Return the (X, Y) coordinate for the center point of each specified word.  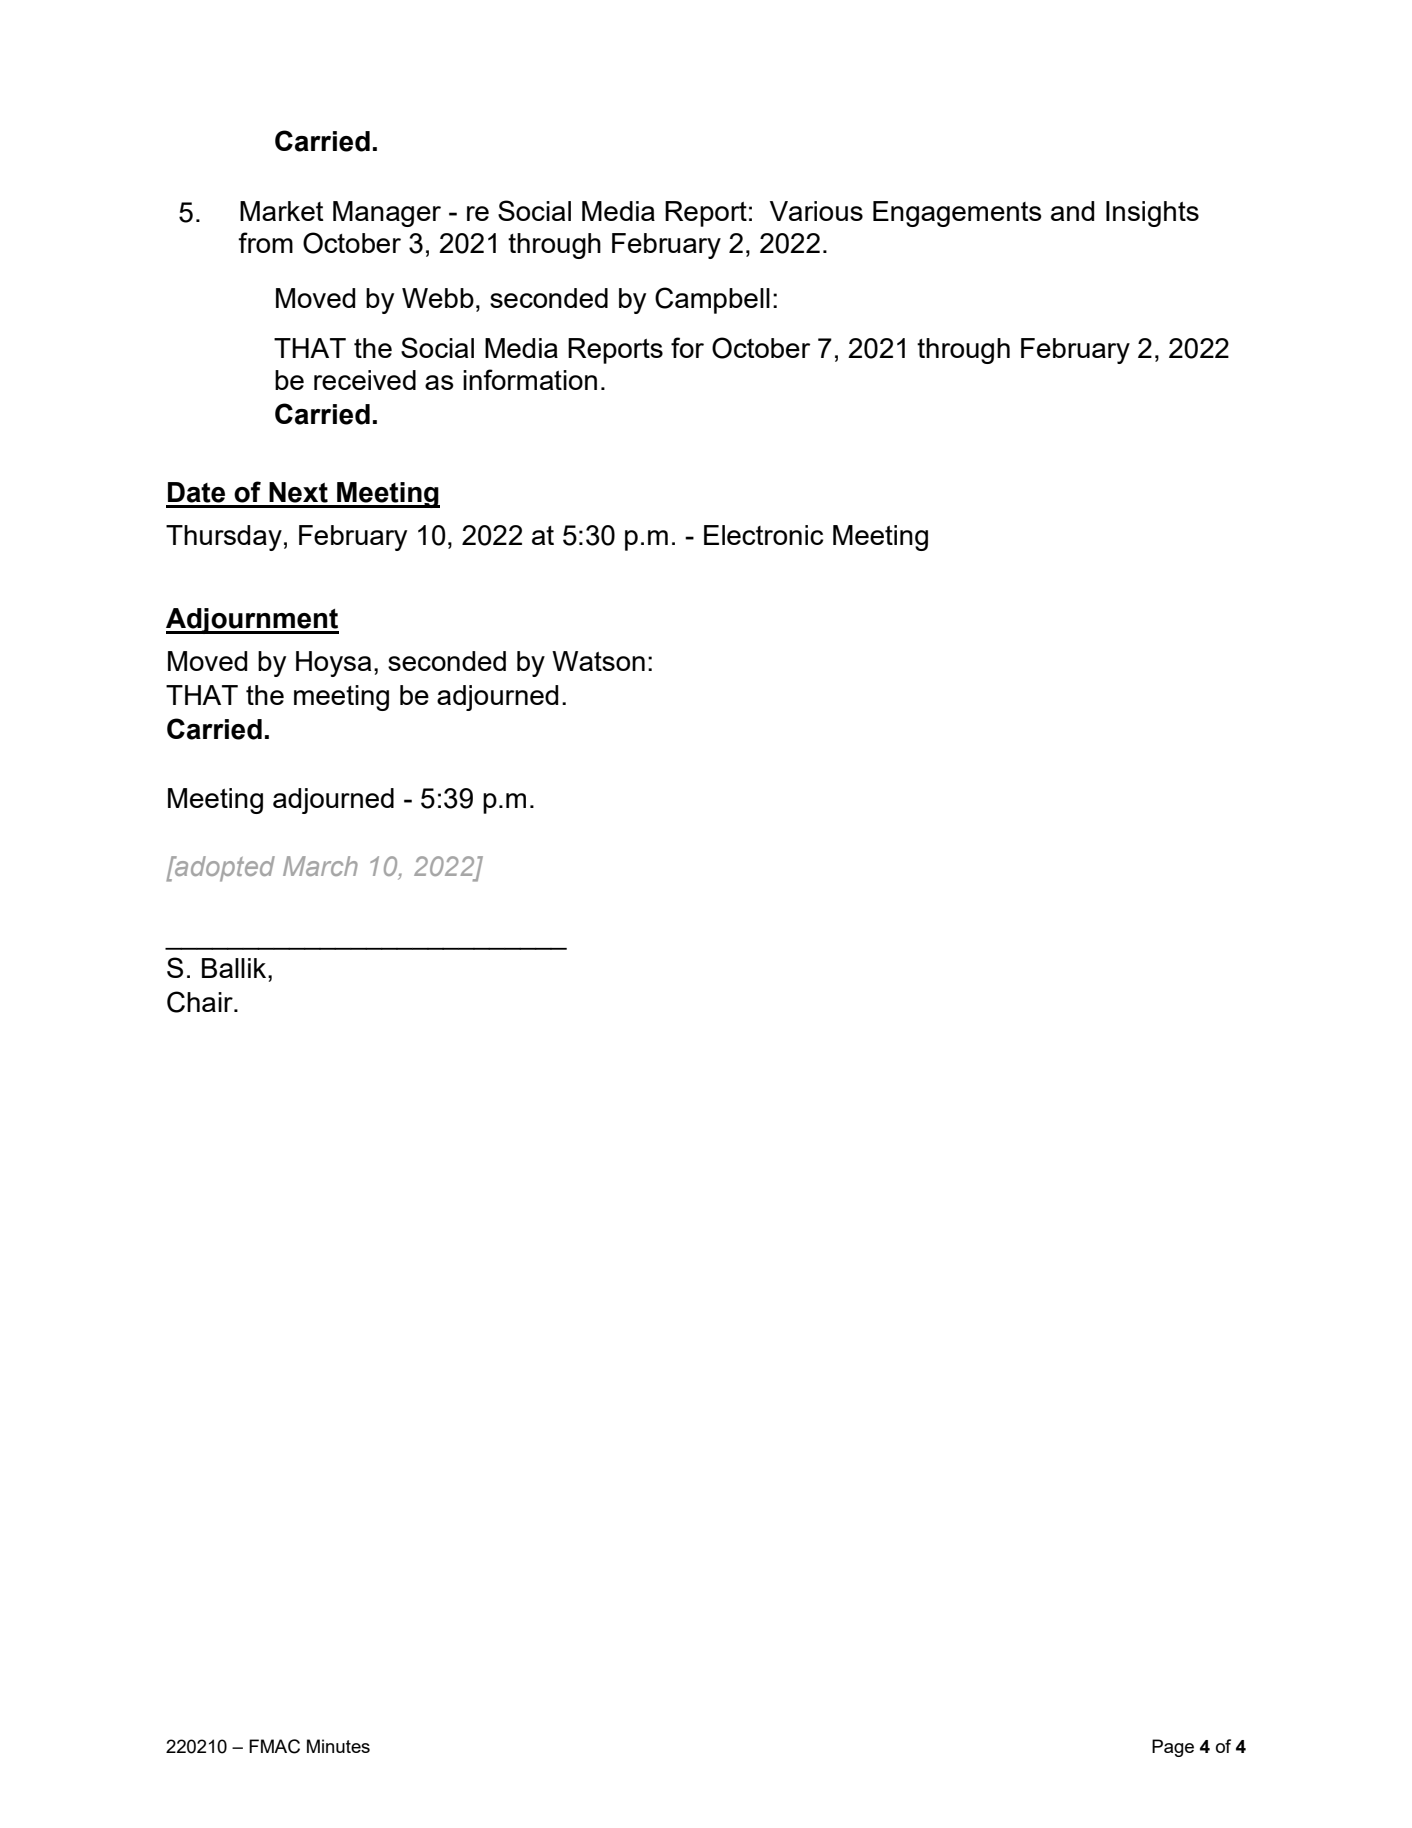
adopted (224, 869)
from (265, 242)
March (320, 866)
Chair (201, 1002)
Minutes (338, 1746)
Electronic (763, 535)
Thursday (224, 538)
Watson (598, 661)
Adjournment (252, 621)
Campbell (712, 300)
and (1072, 211)
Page (1173, 1748)
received (365, 380)
